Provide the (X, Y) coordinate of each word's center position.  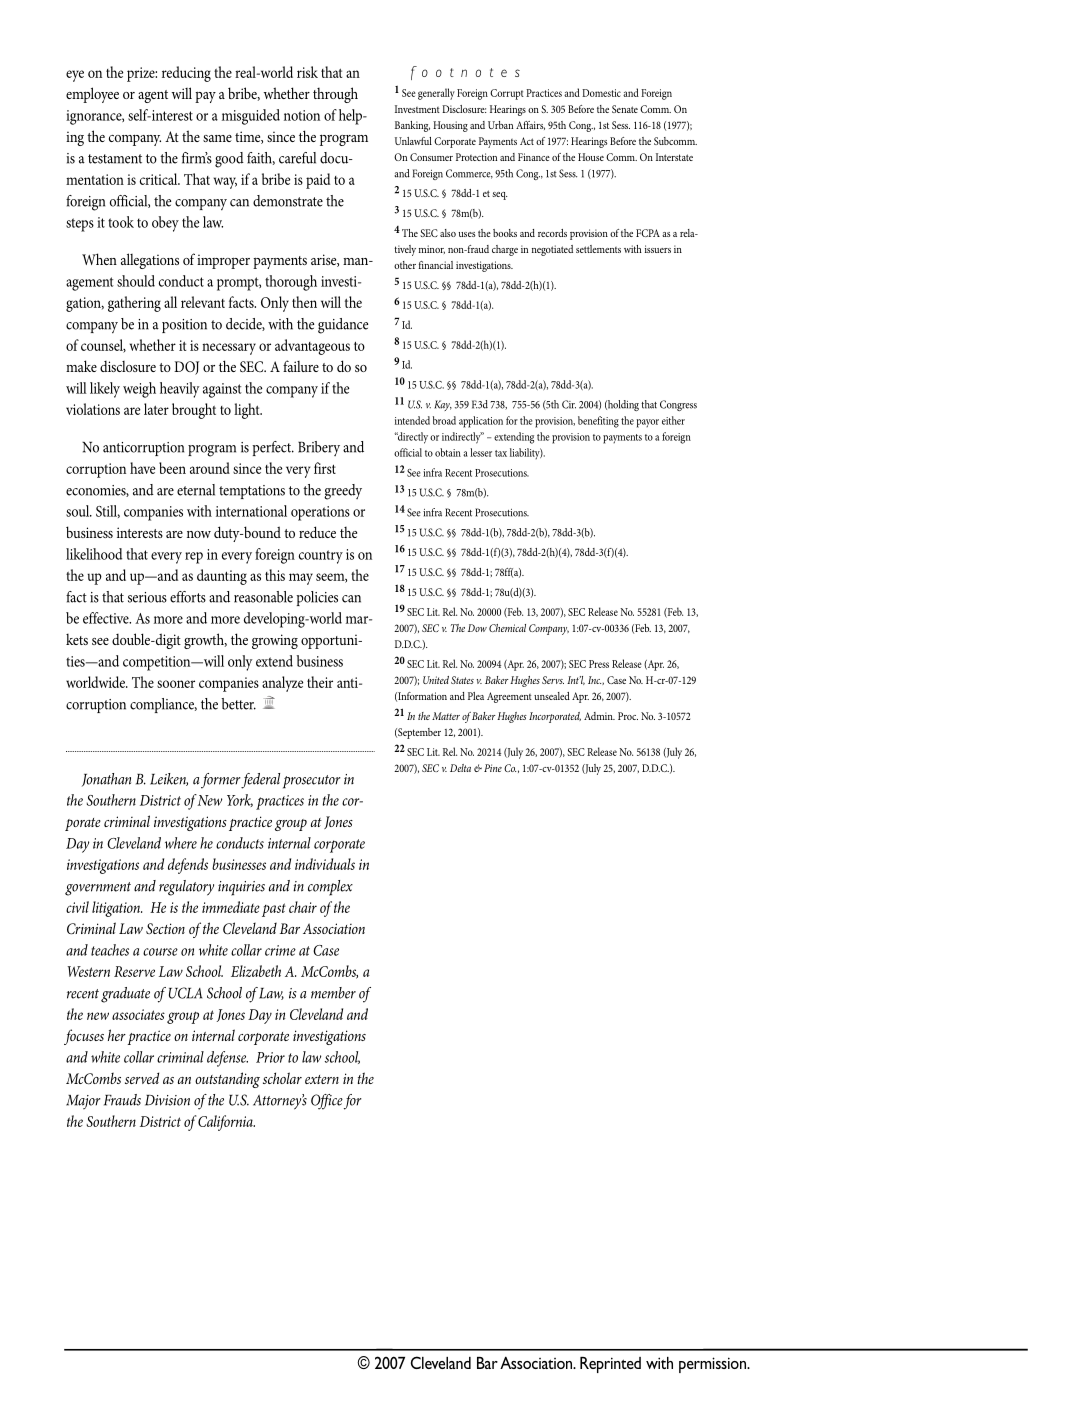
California (226, 1123)
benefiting (598, 422)
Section (165, 928)
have (142, 468)
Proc (628, 716)
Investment (417, 109)
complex (330, 888)
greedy (343, 492)
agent (153, 96)
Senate (625, 109)
